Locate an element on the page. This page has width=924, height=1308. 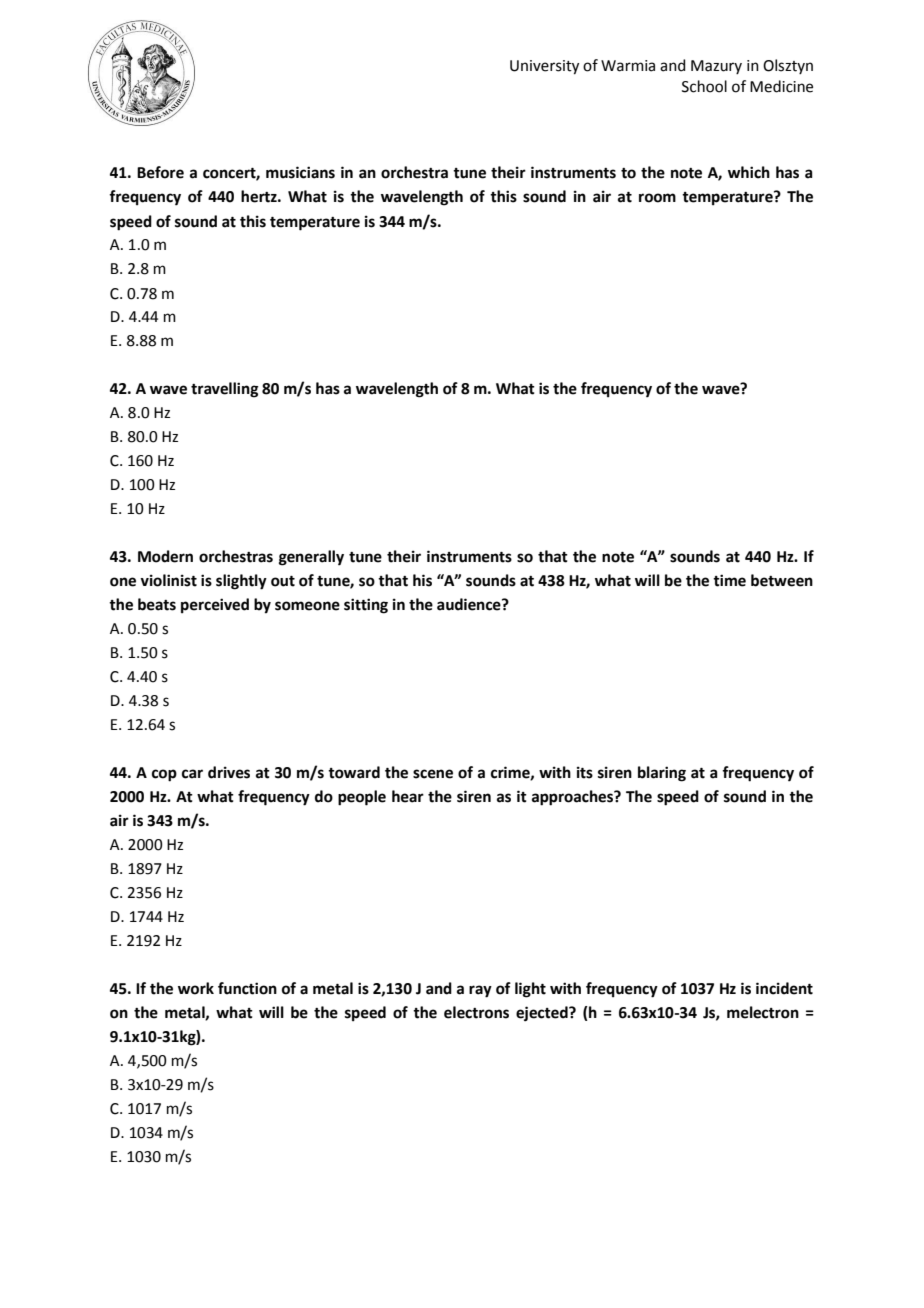
Modern is located at coordinates (165, 556).
